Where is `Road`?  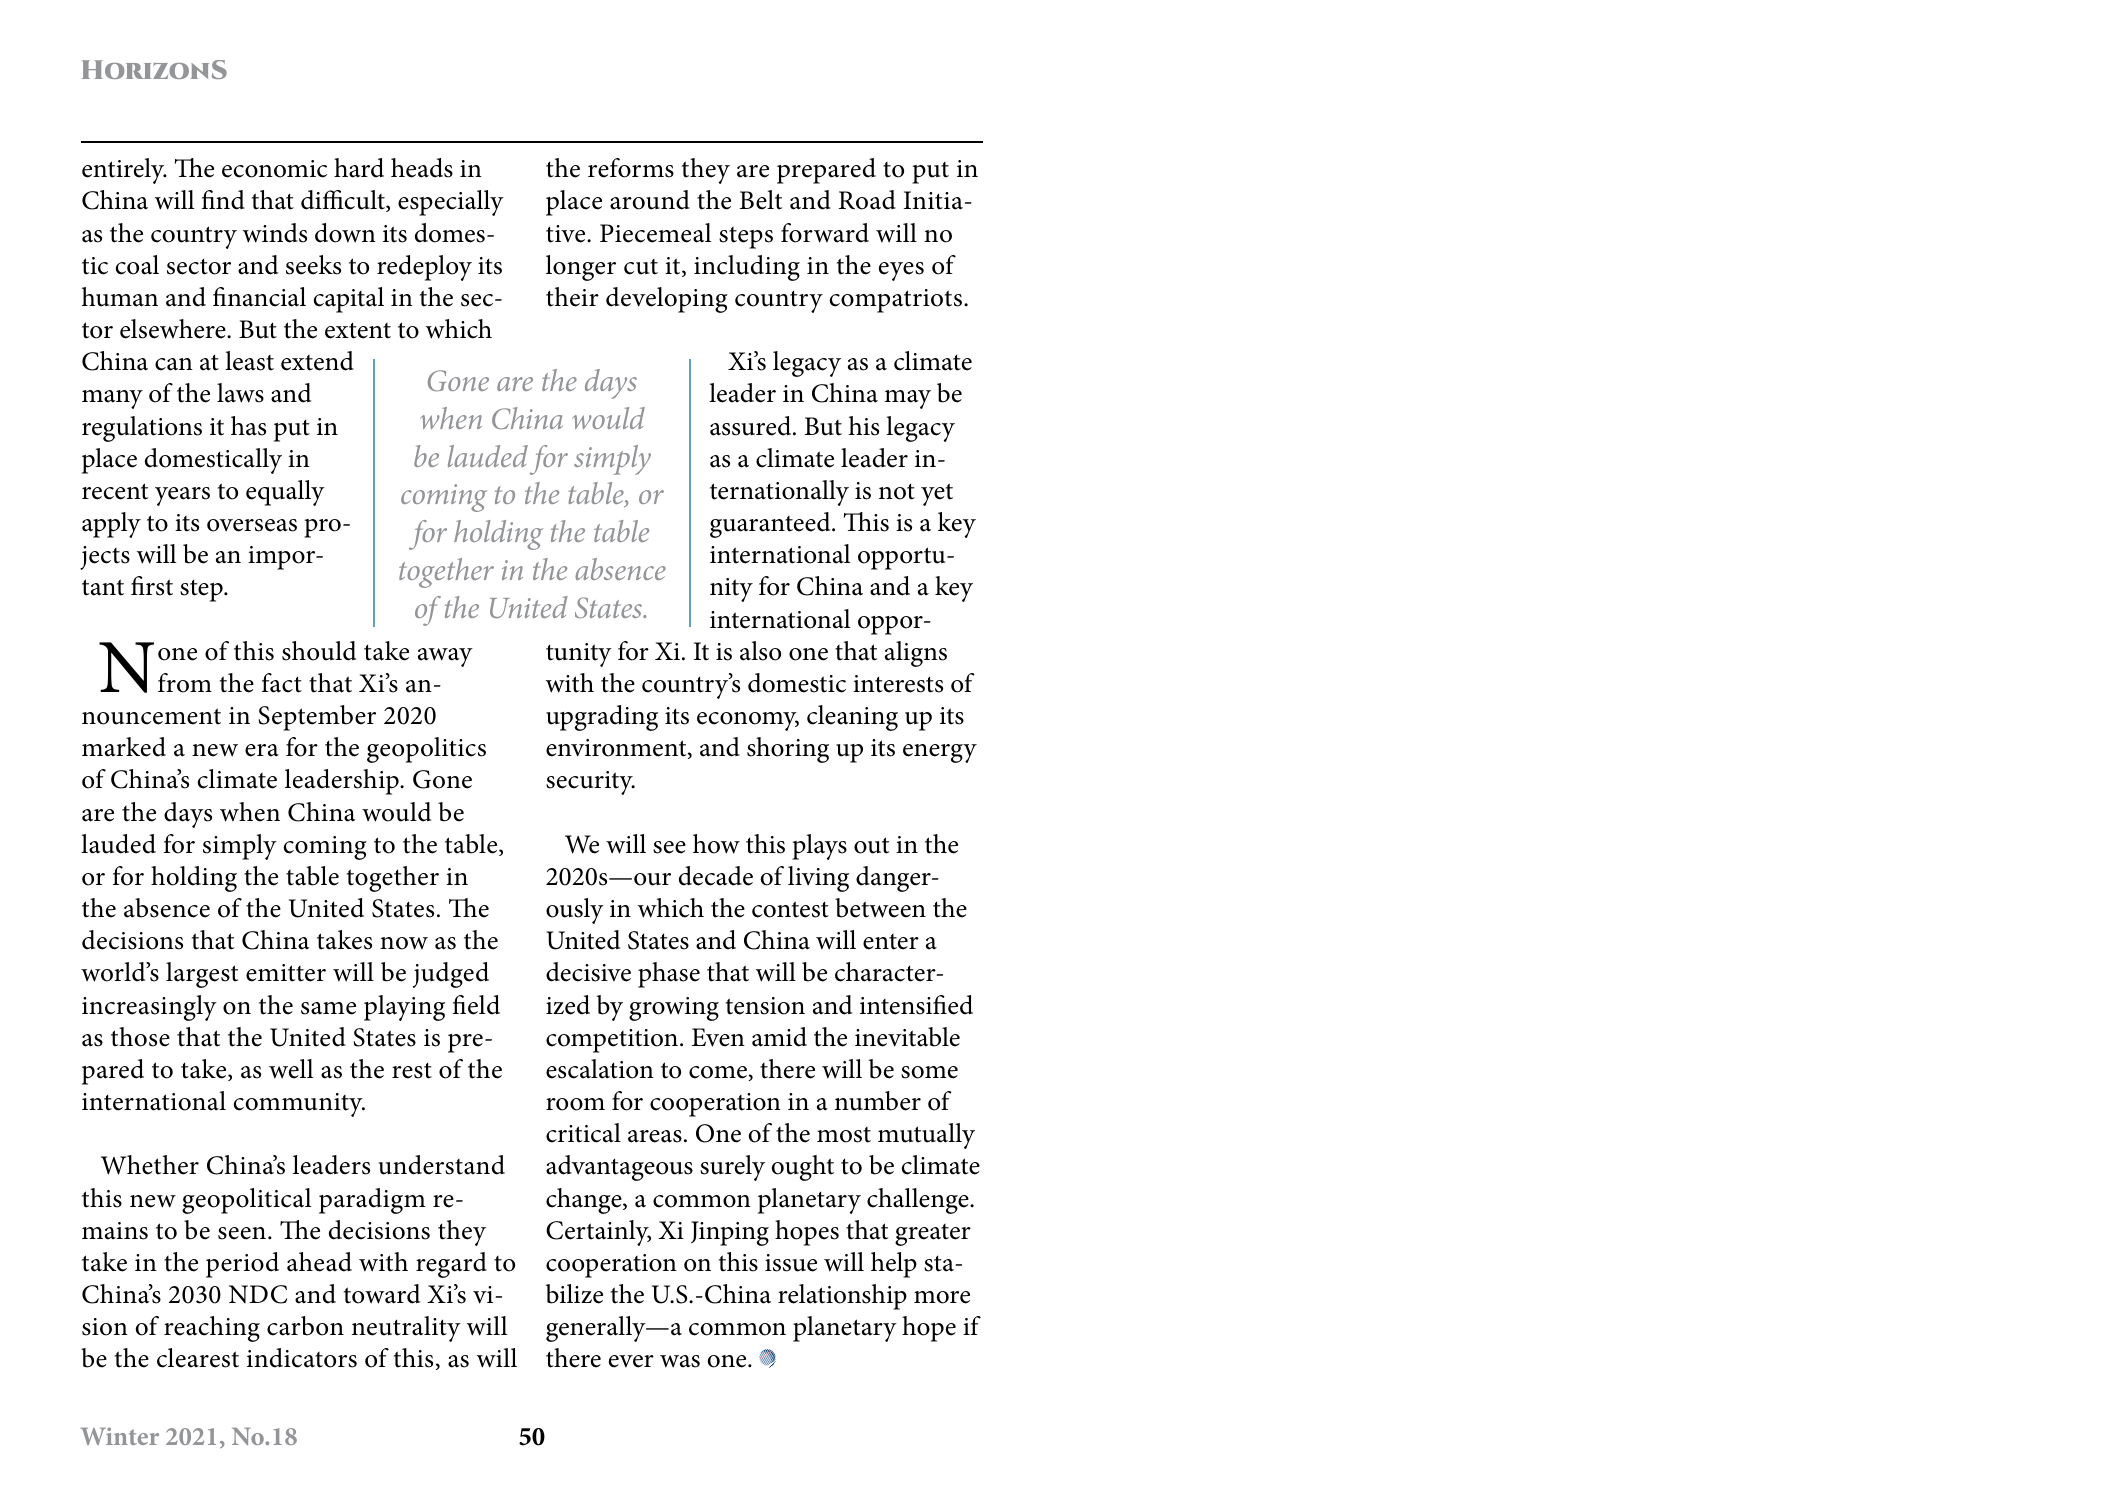 Road is located at coordinates (867, 200).
